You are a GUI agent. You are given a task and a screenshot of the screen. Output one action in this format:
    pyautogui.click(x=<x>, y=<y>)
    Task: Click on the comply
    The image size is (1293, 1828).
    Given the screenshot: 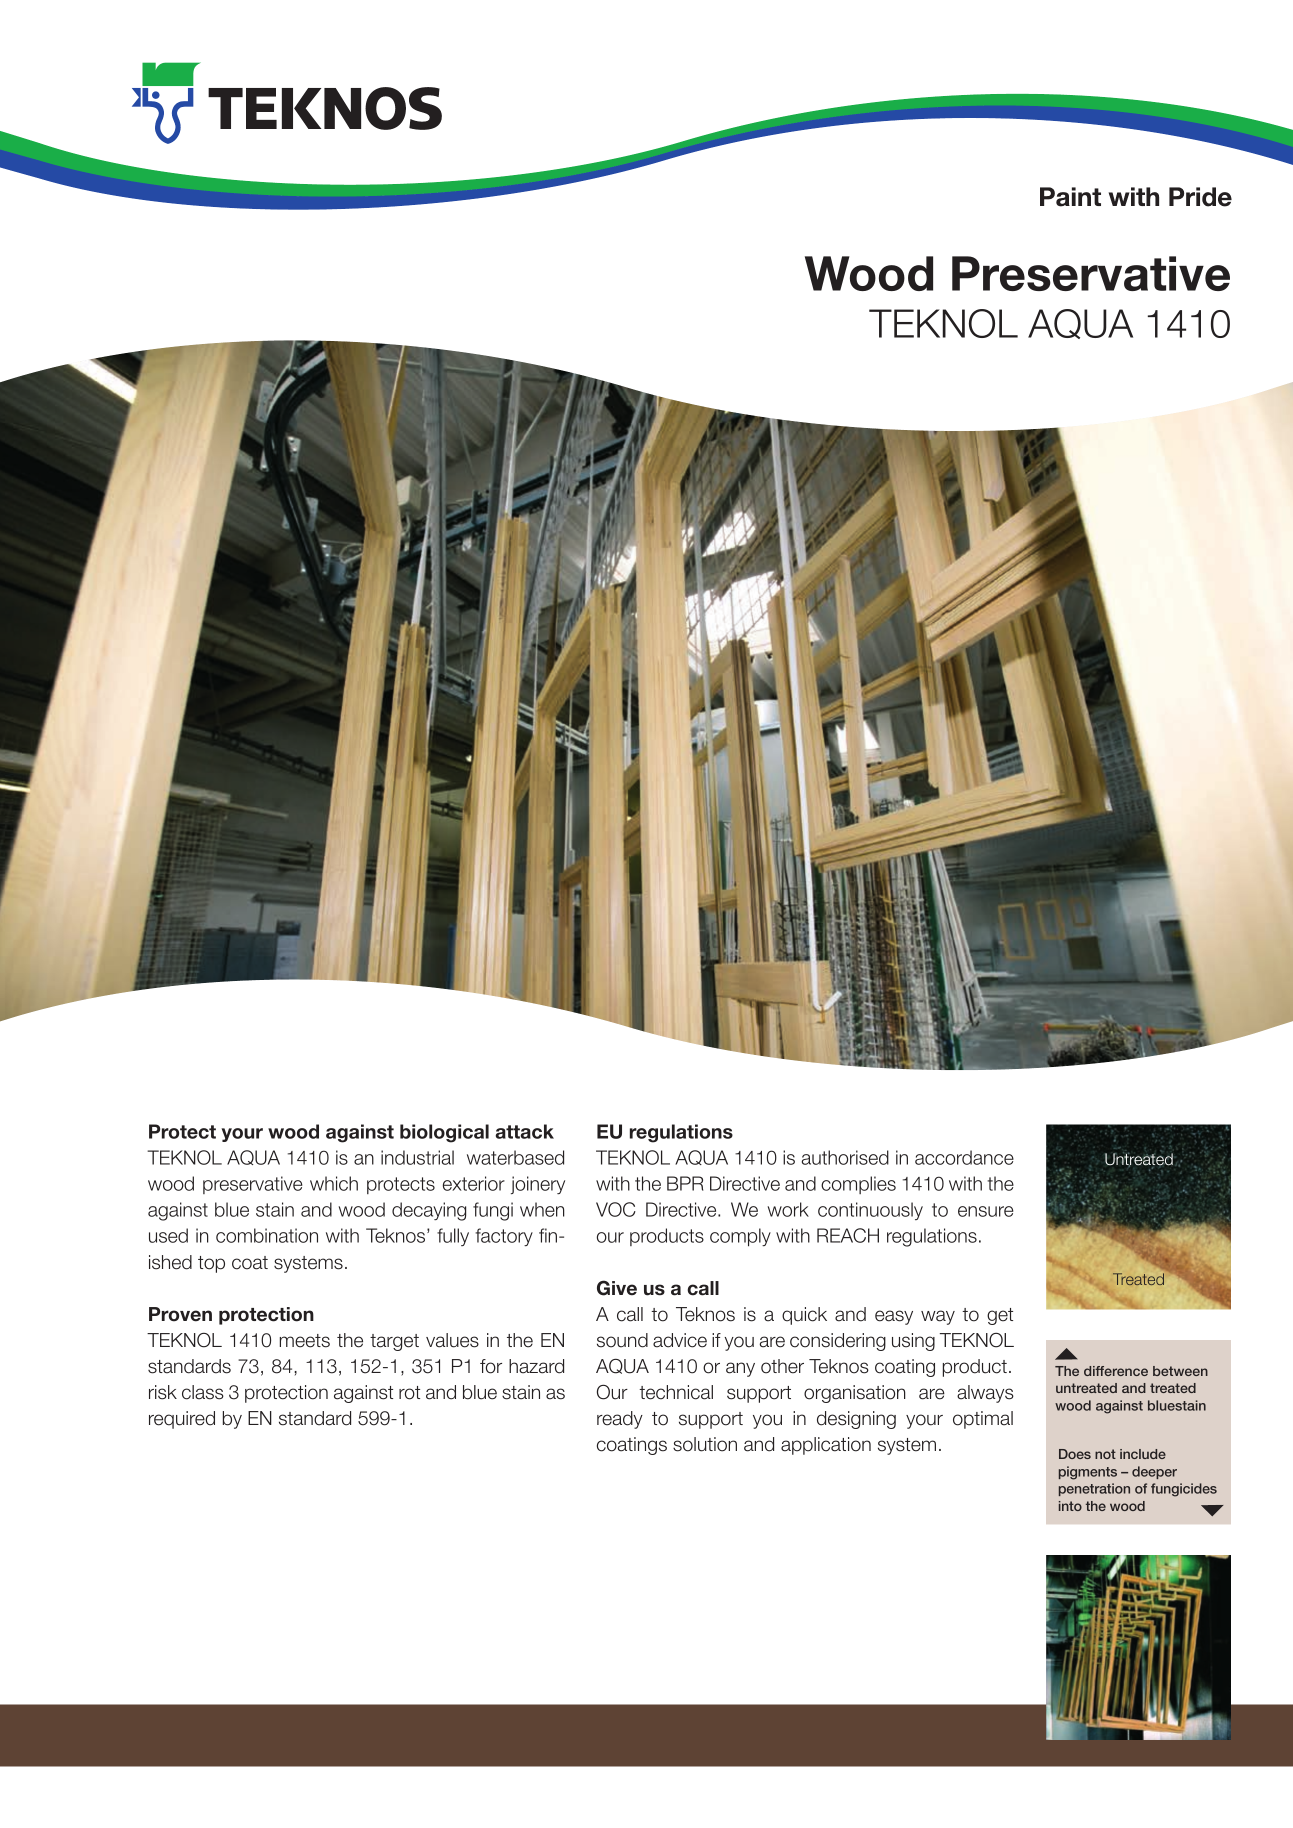 What is the action you would take?
    pyautogui.click(x=740, y=1237)
